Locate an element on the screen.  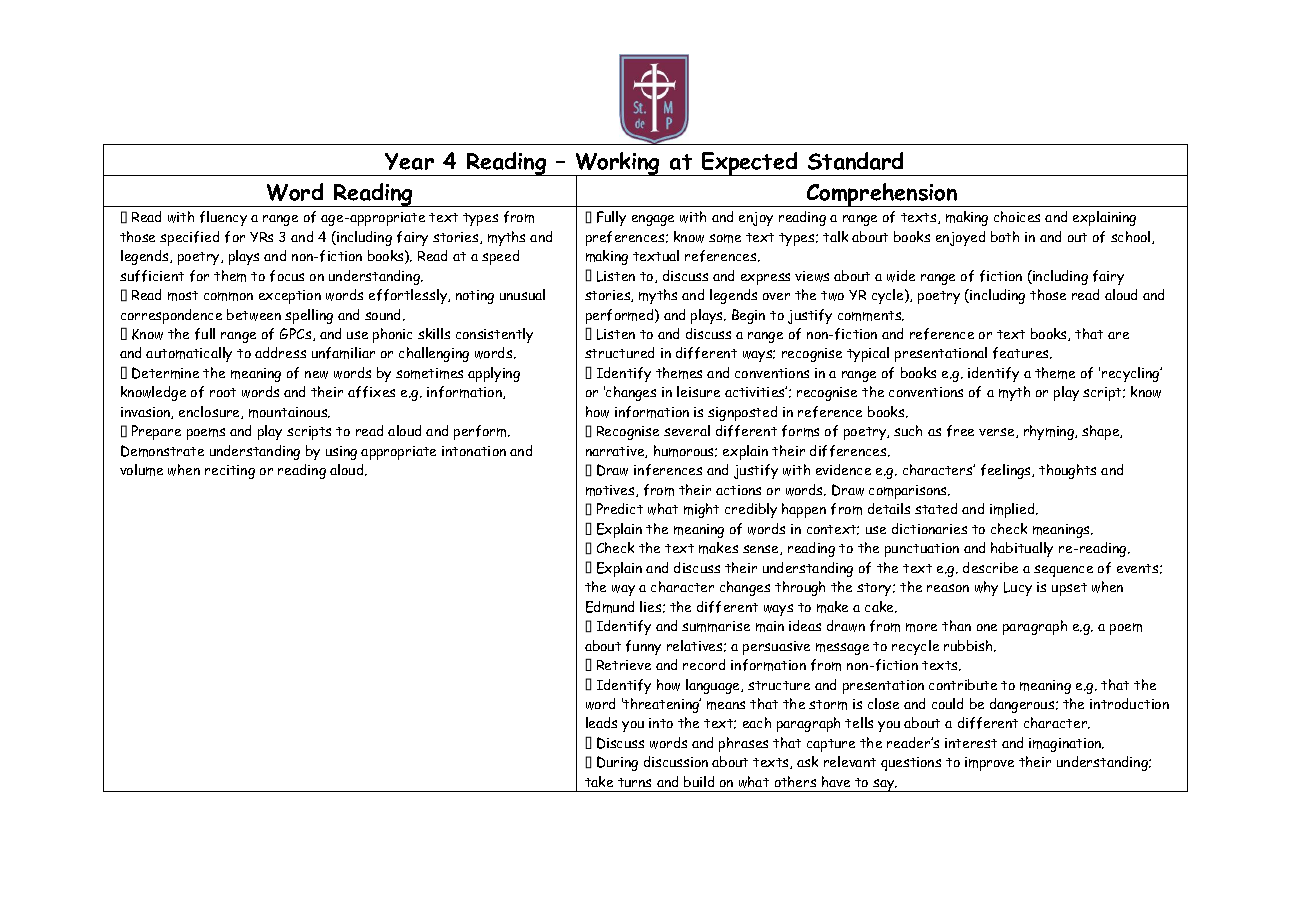
reciting is located at coordinates (230, 472).
